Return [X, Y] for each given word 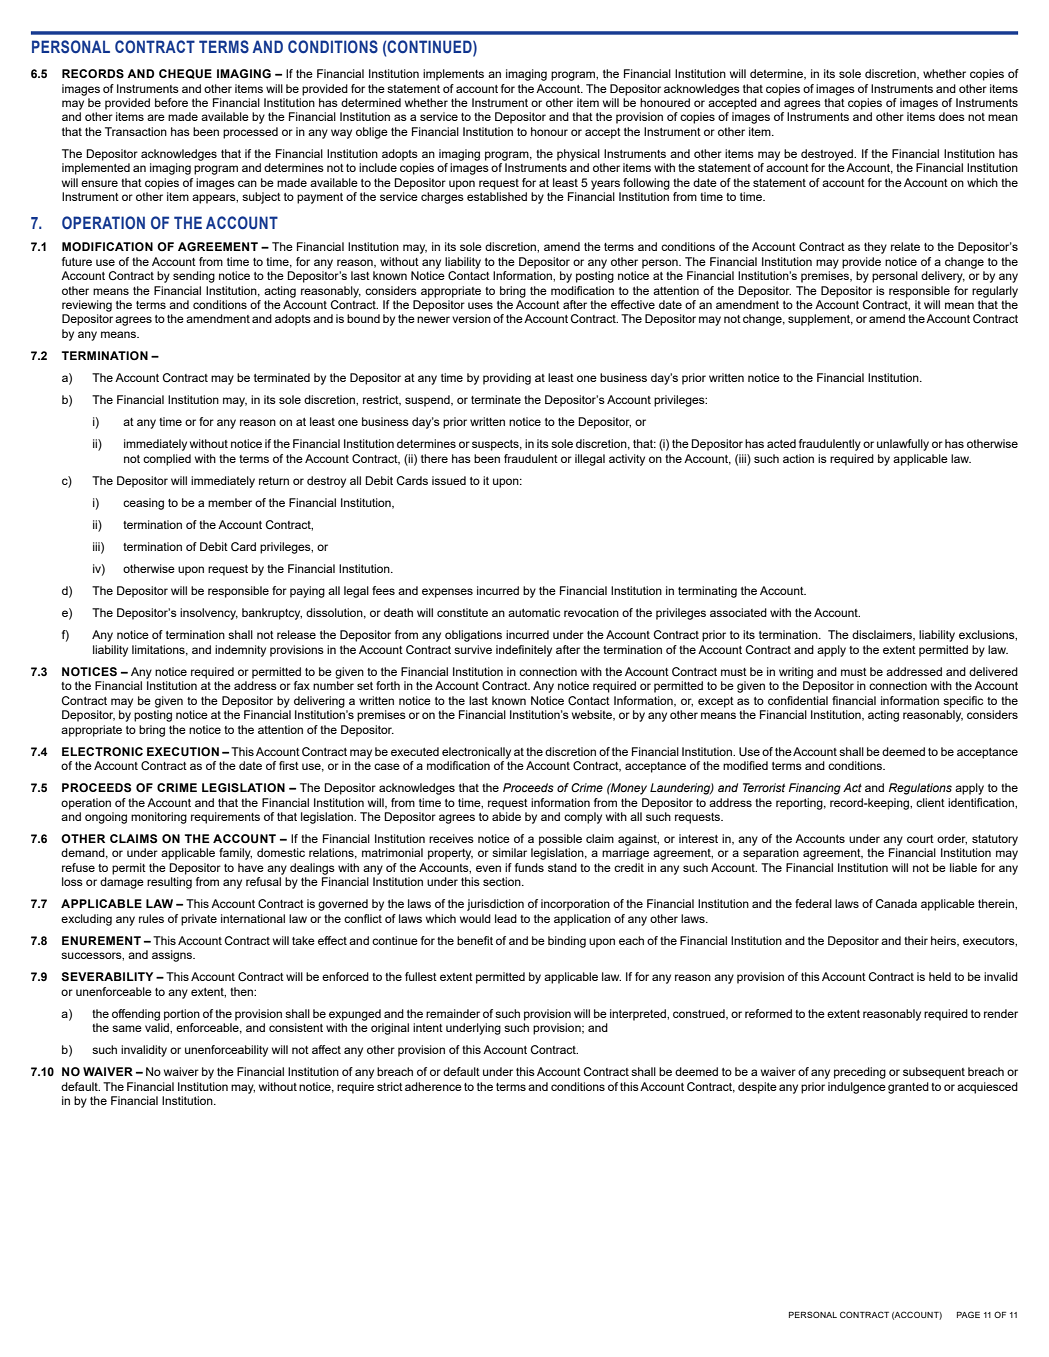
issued [449, 480]
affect [326, 1049]
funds [529, 867]
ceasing [143, 504]
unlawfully [903, 445]
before [171, 102]
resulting [169, 883]
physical [578, 155]
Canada [896, 903]
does [952, 116]
